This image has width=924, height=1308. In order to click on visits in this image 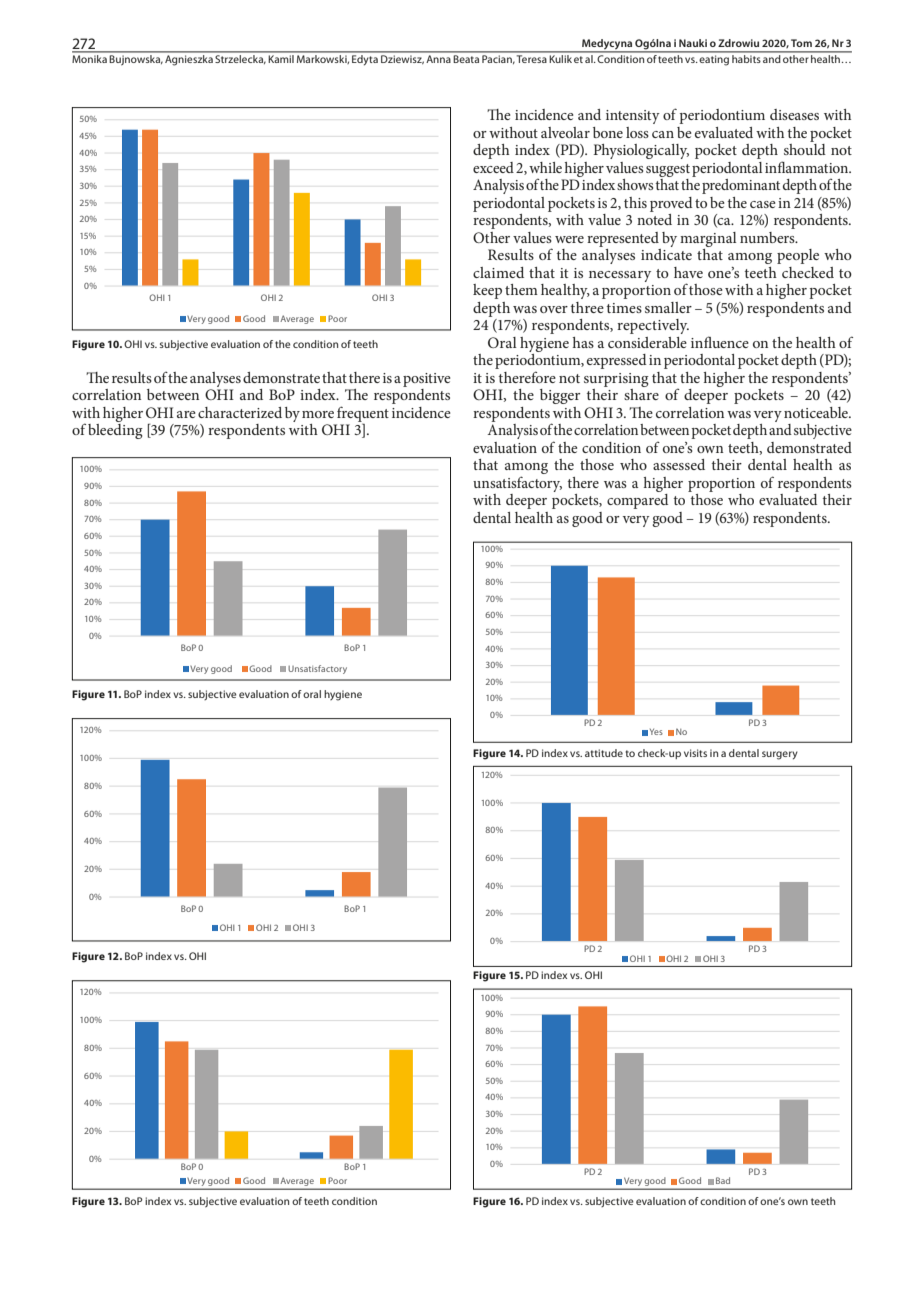, I will do `click(695, 753)`.
